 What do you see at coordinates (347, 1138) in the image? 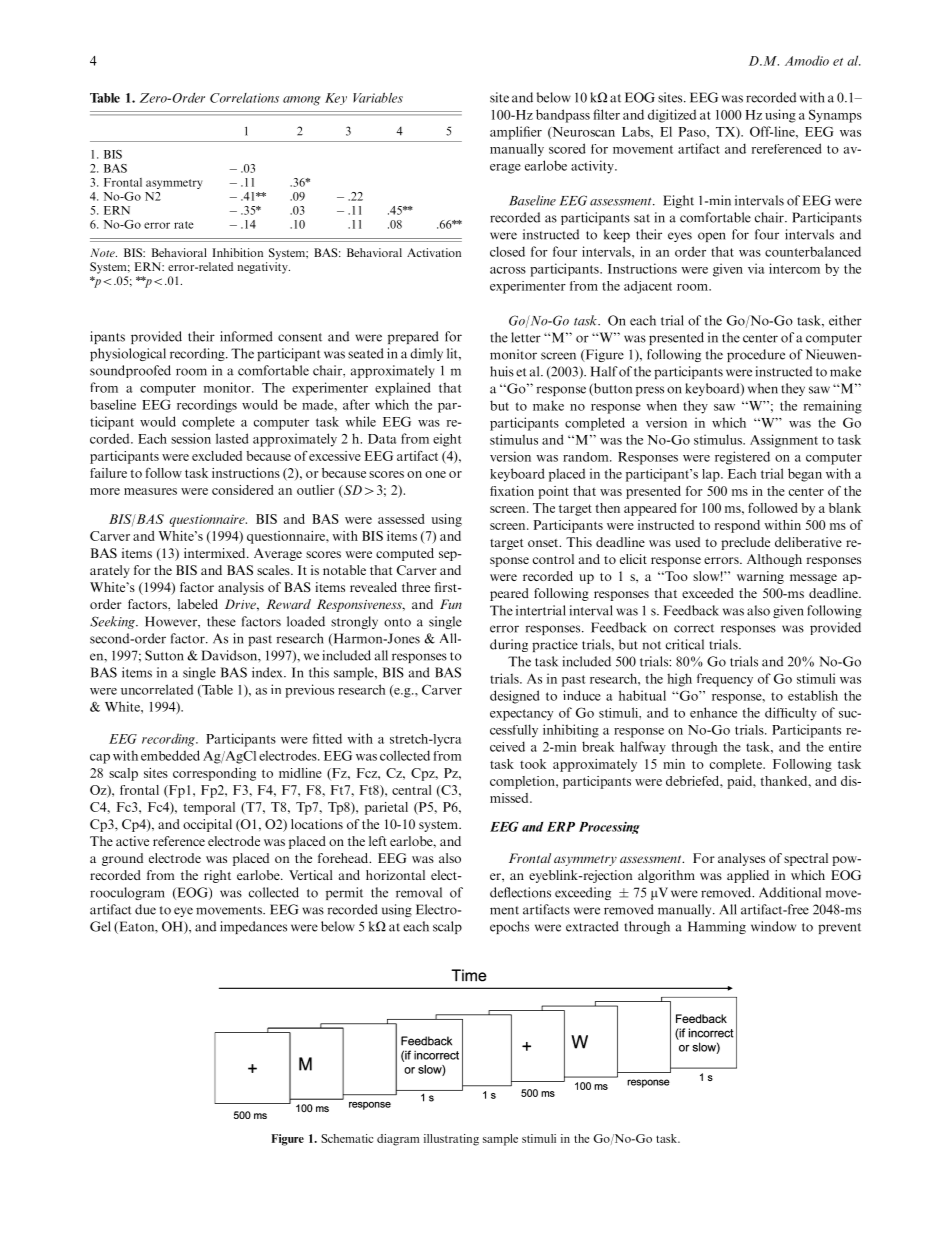
I see `Schematic` at bounding box center [347, 1138].
